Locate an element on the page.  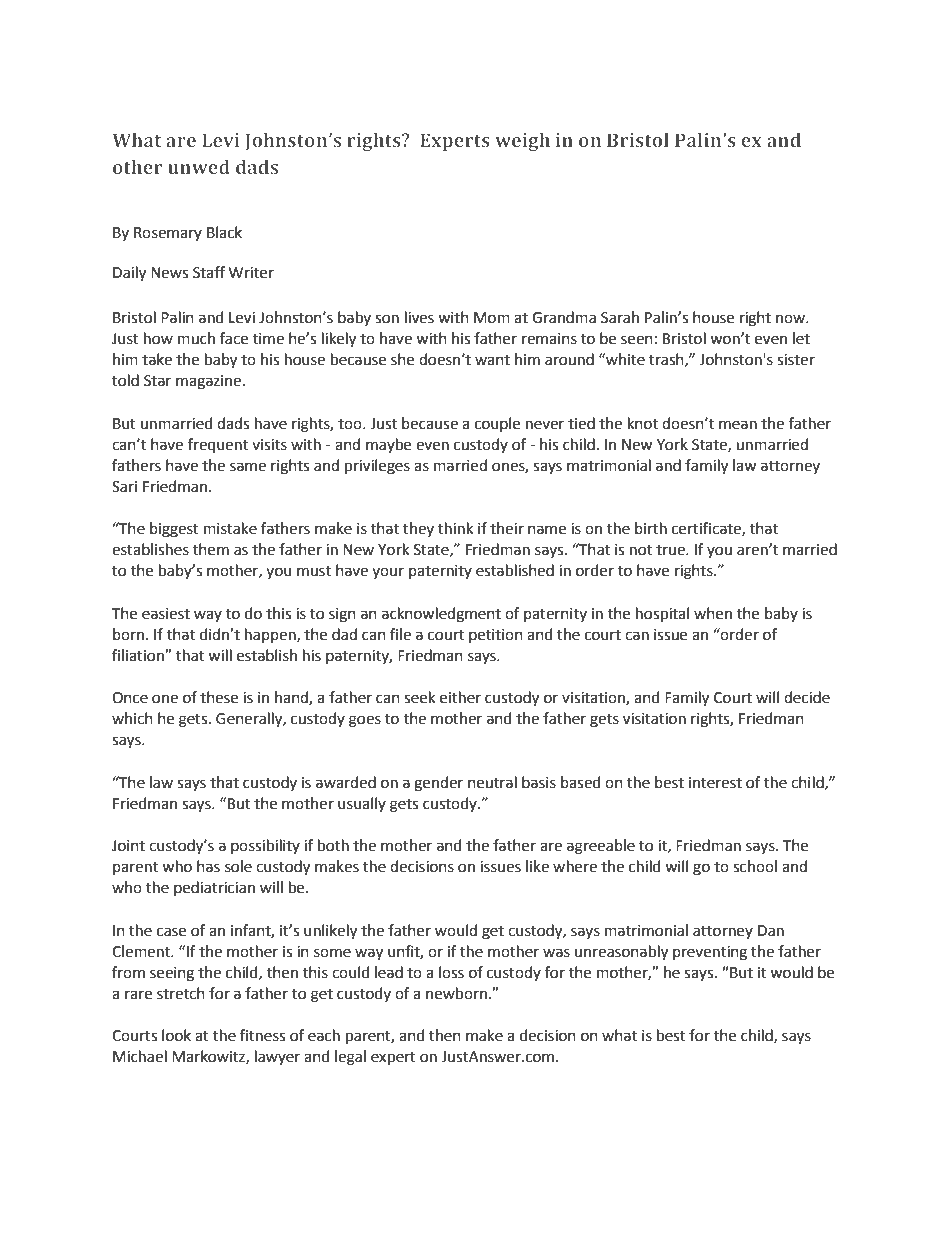
weigh is located at coordinates (522, 142).
